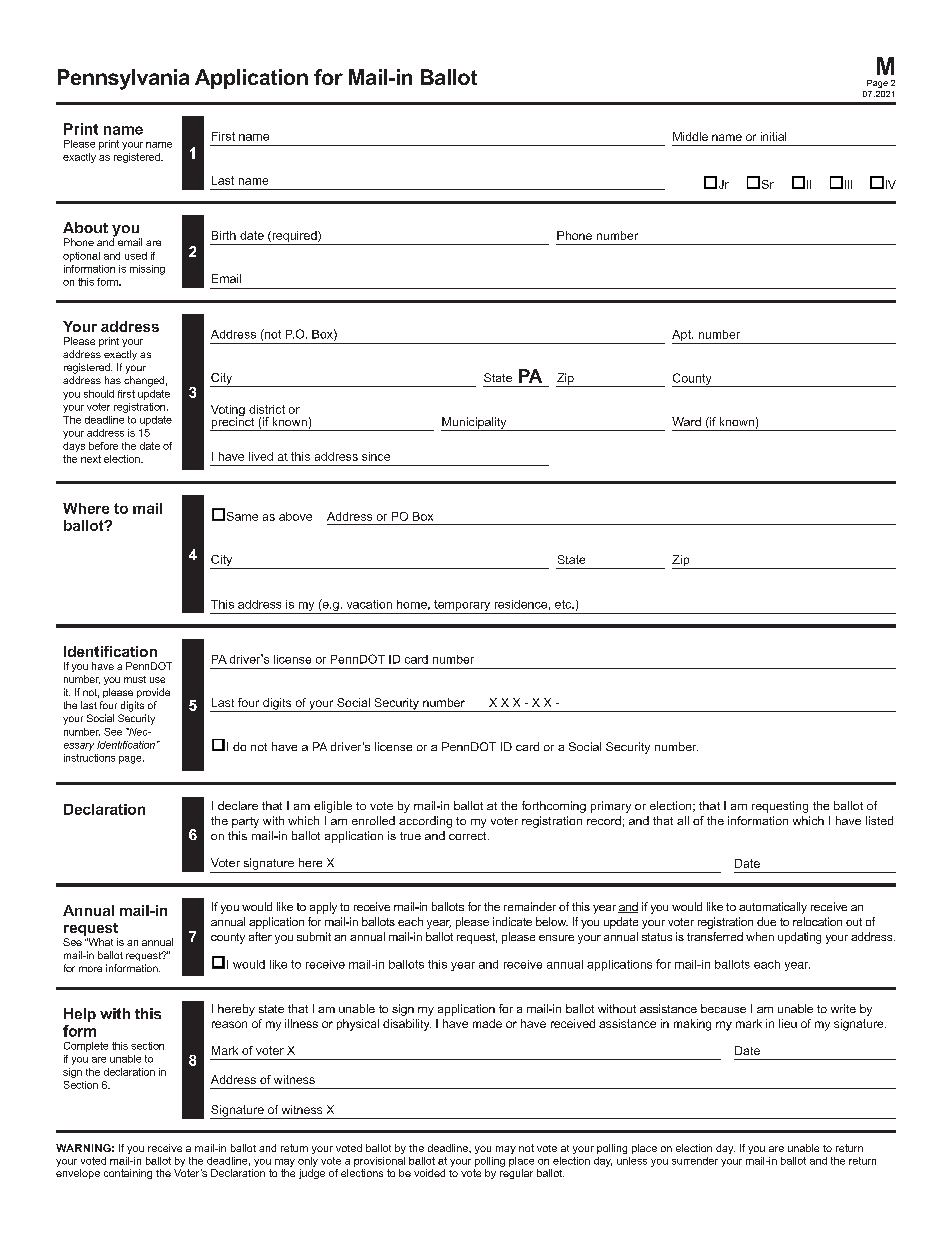 Image resolution: width=952 pixels, height=1233 pixels. Describe the element at coordinates (773, 136) in the image. I see `initial` at that location.
